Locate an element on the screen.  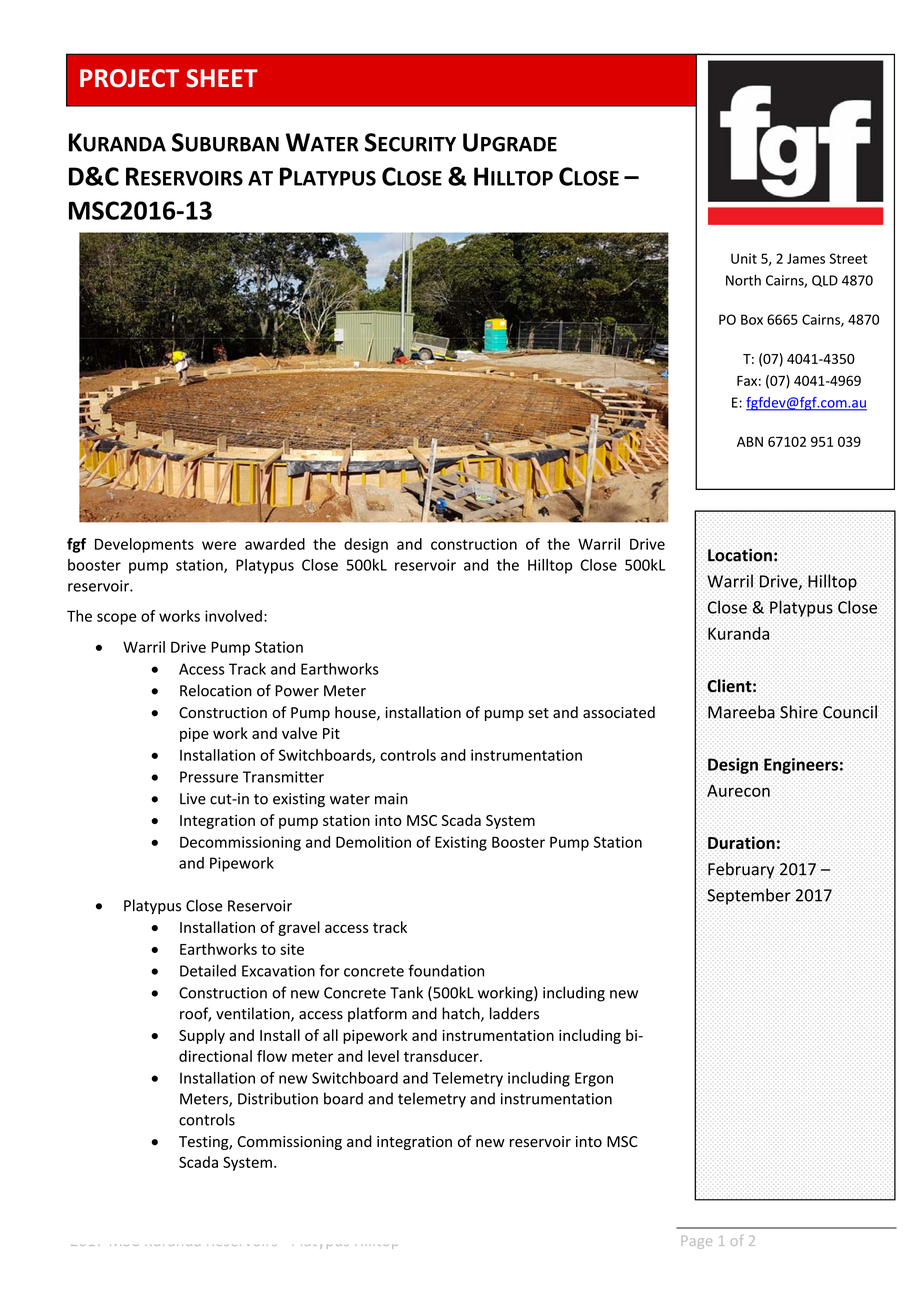
Distribution is located at coordinates (278, 1098).
